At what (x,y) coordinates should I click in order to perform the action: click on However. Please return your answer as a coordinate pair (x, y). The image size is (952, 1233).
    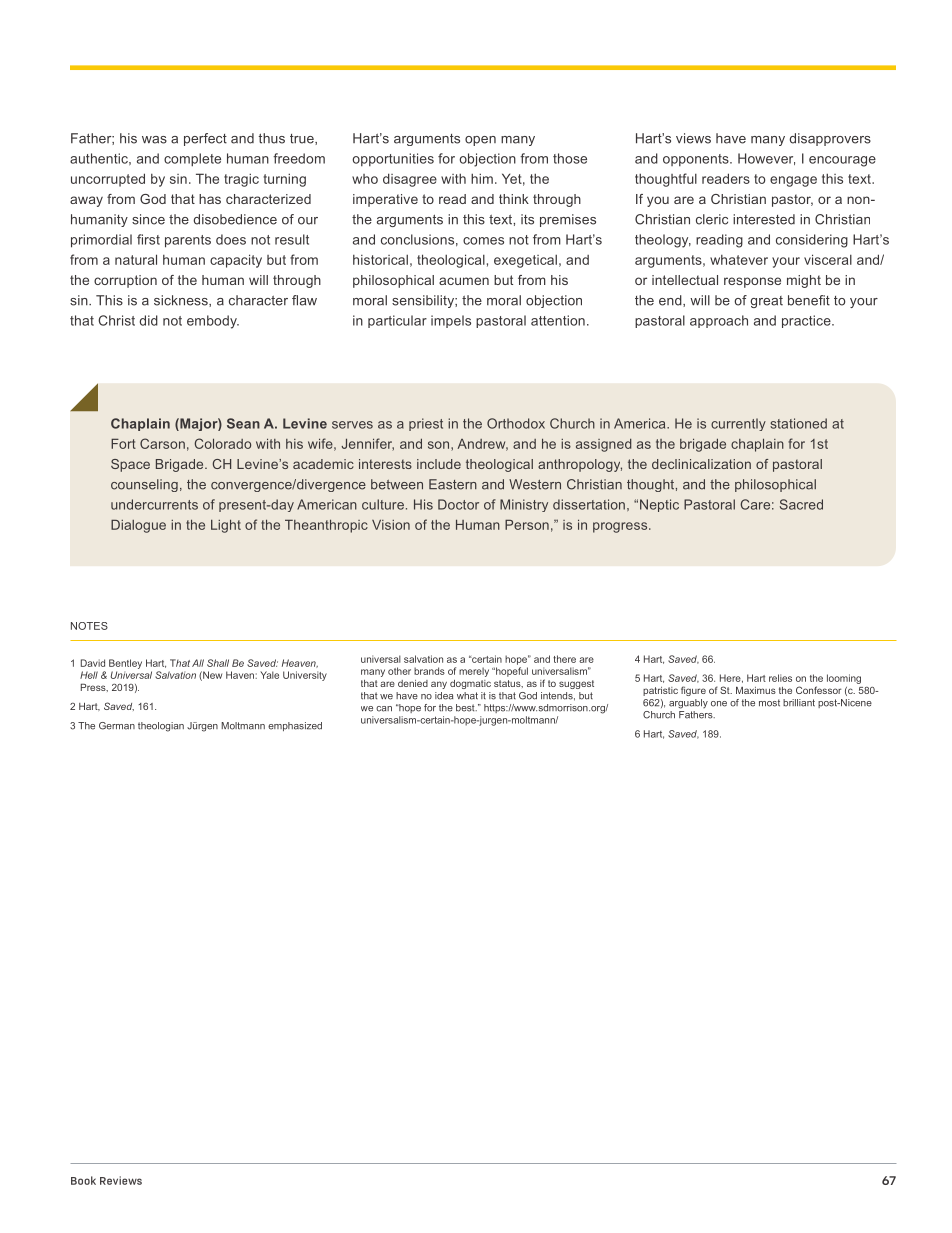
    Looking at the image, I should click on (766, 159).
